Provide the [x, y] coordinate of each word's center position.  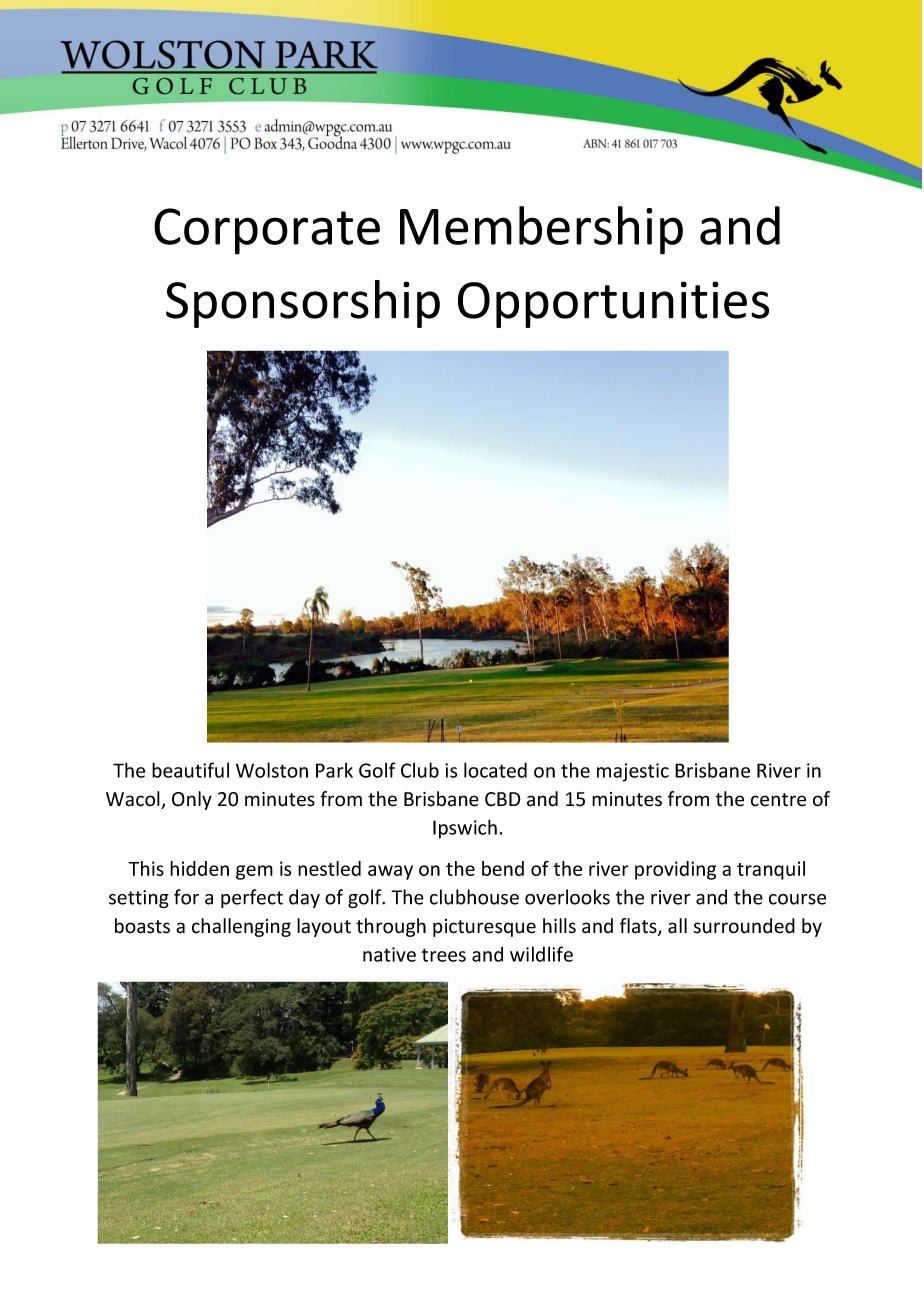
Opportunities [613, 304]
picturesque [484, 928]
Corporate [267, 231]
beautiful [190, 770]
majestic [633, 772]
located [495, 770]
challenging [241, 927]
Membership [541, 230]
